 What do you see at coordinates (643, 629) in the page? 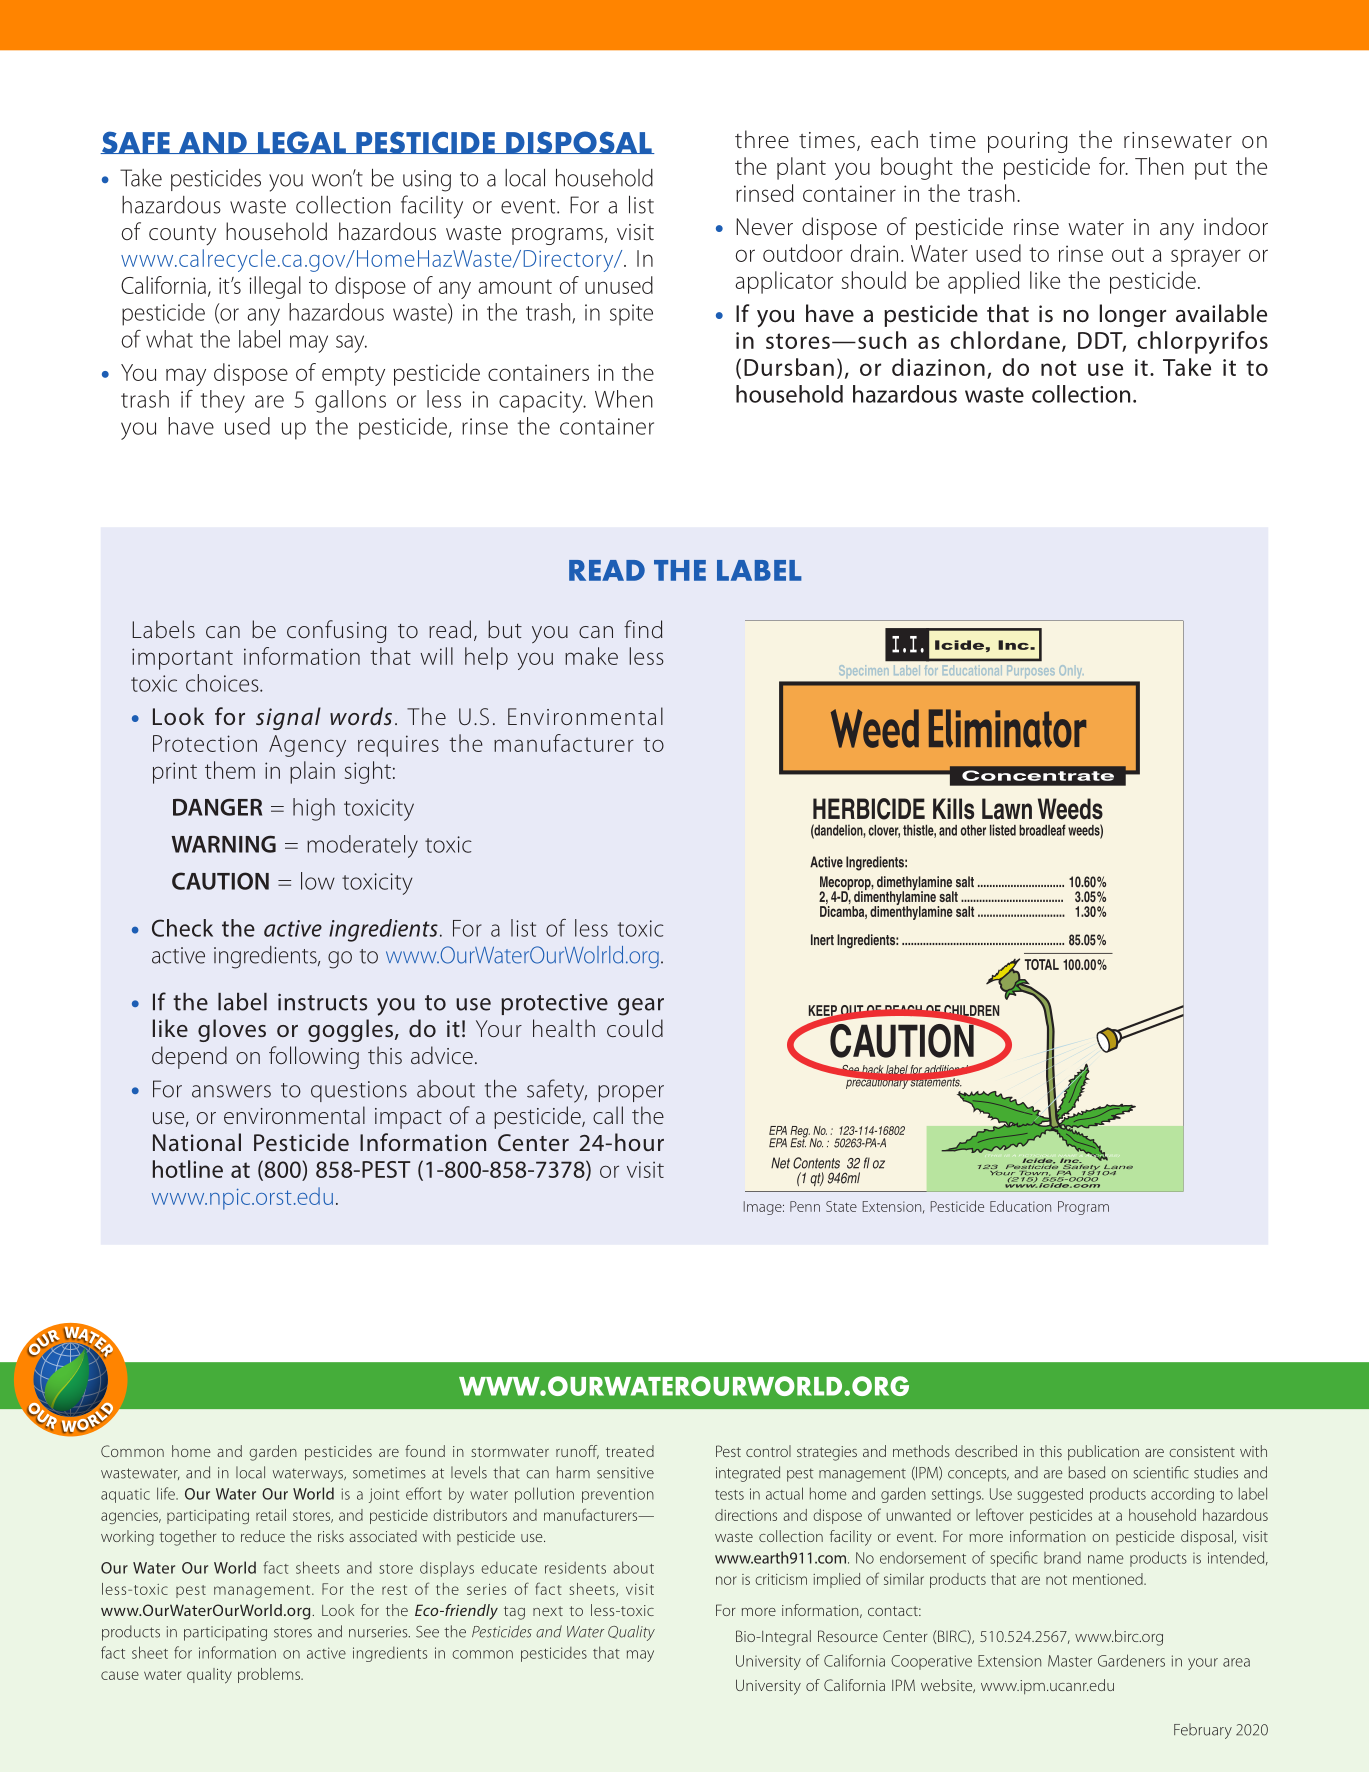
I see `find` at bounding box center [643, 629].
